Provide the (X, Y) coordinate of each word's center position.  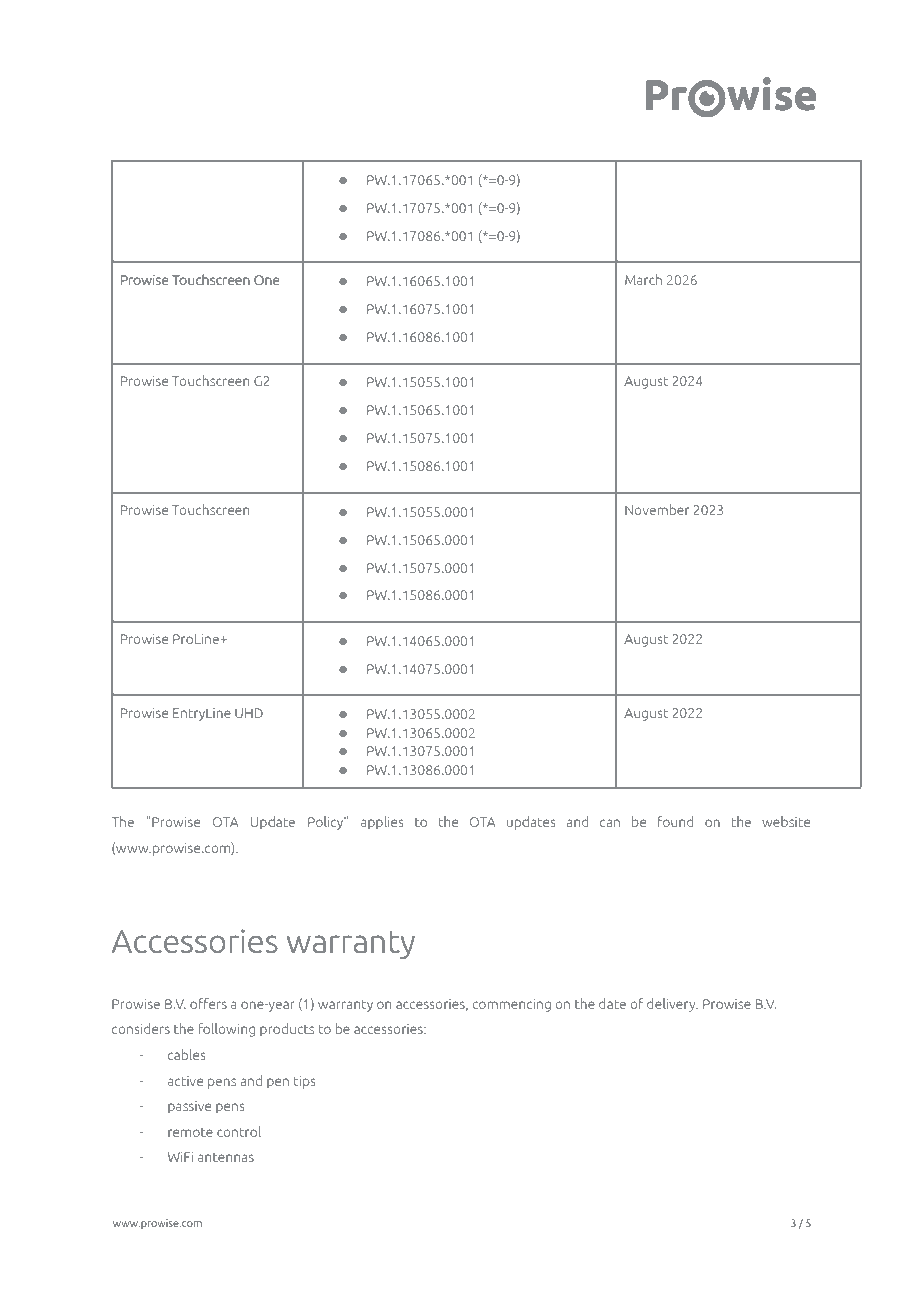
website (786, 821)
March (643, 279)
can (610, 823)
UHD (249, 713)
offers (208, 1003)
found (676, 821)
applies (382, 823)
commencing (512, 1005)
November (657, 509)
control (239, 1131)
